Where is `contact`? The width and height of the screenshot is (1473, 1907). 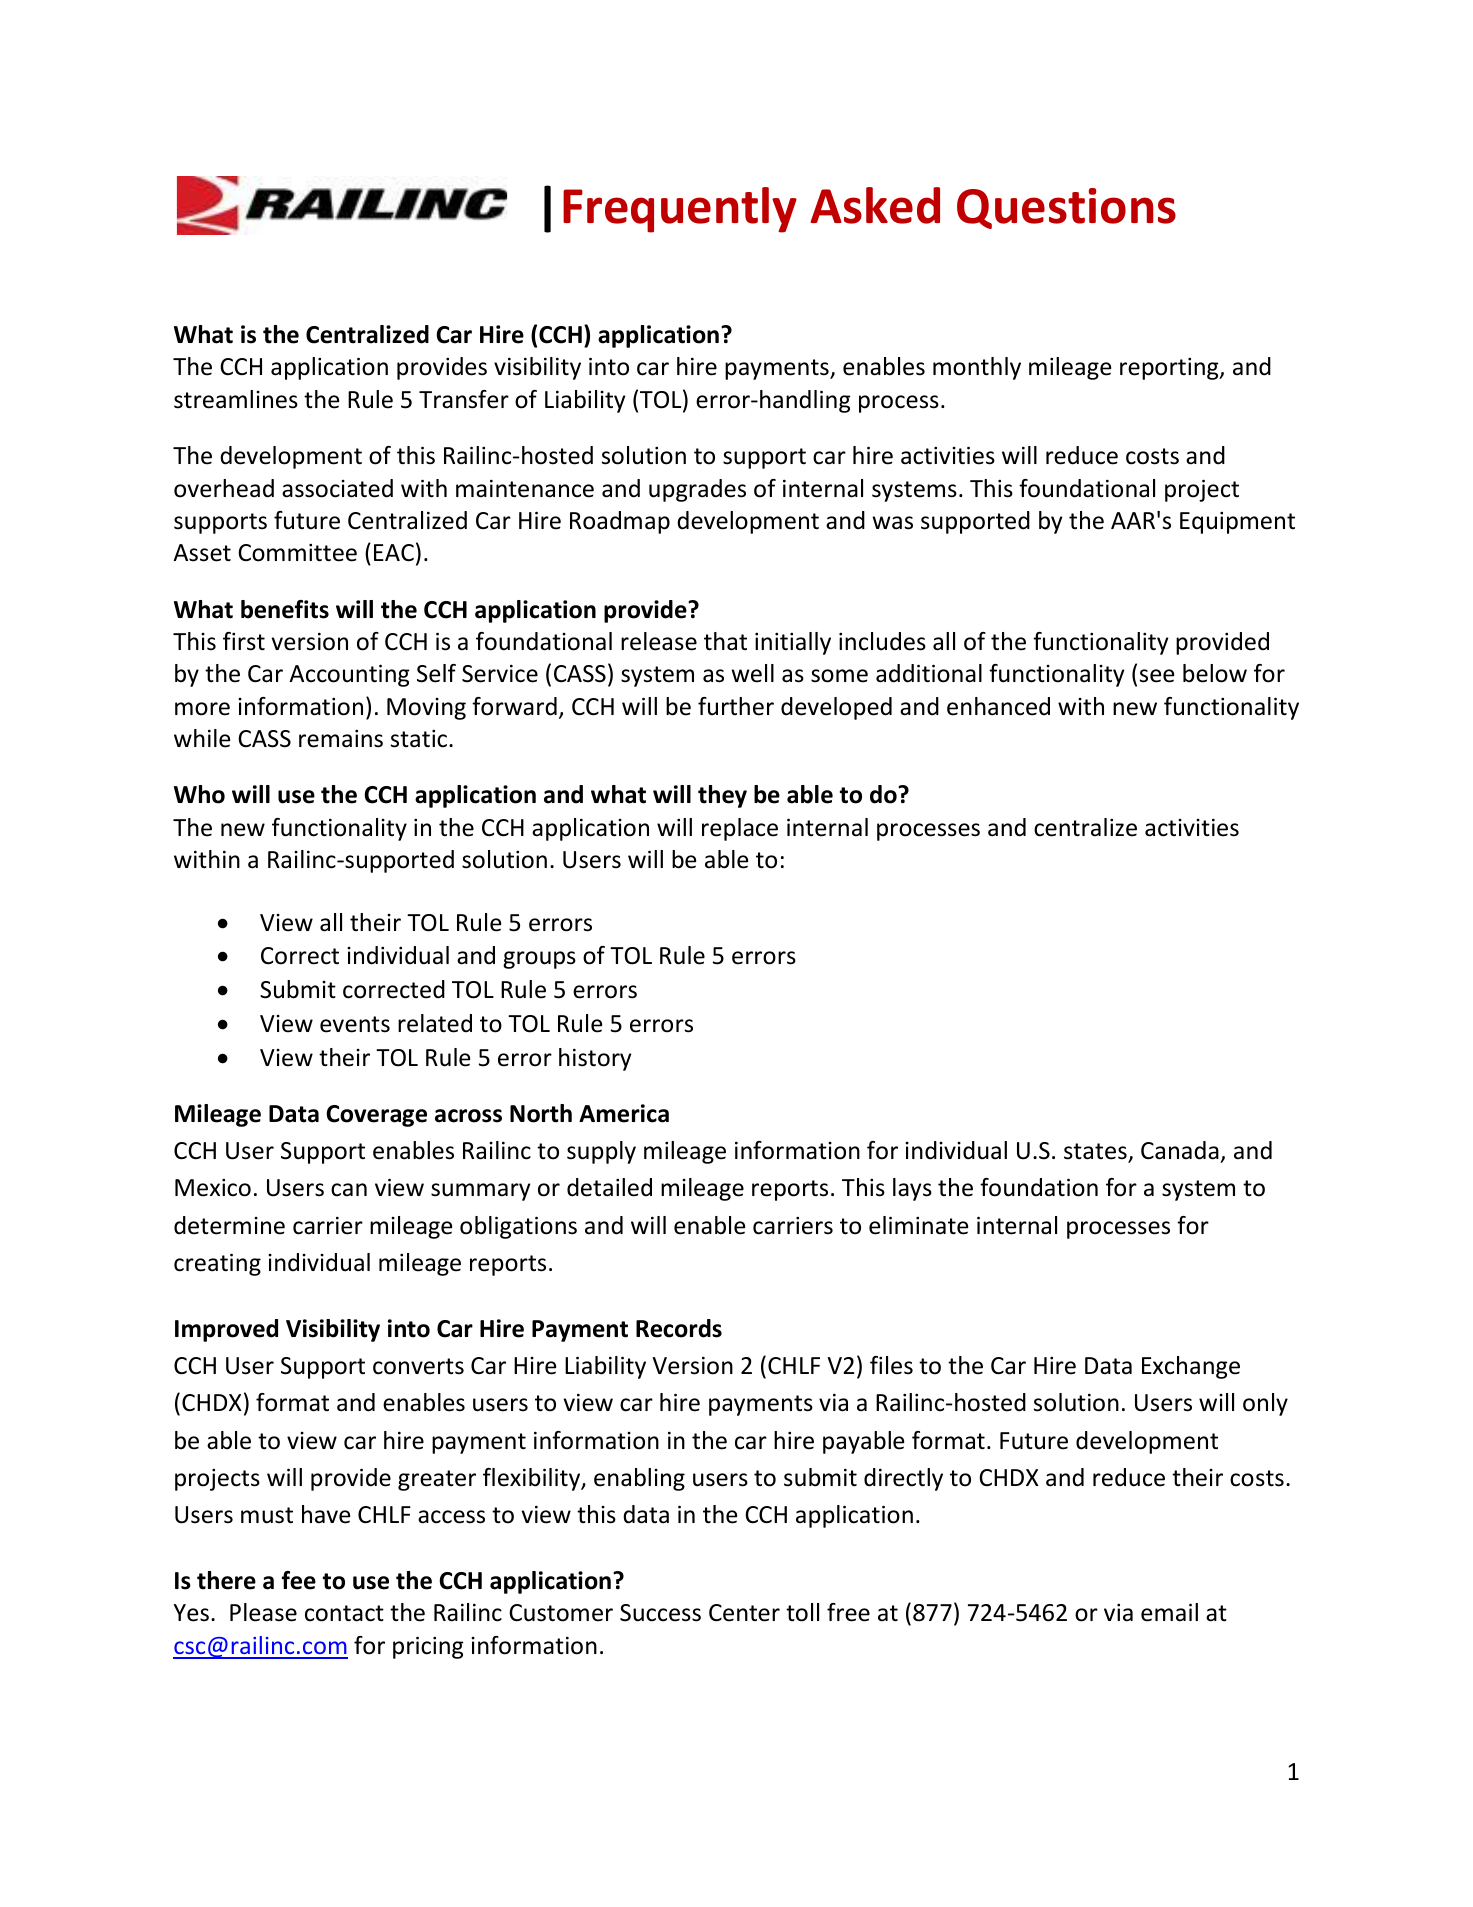 contact is located at coordinates (344, 1613).
